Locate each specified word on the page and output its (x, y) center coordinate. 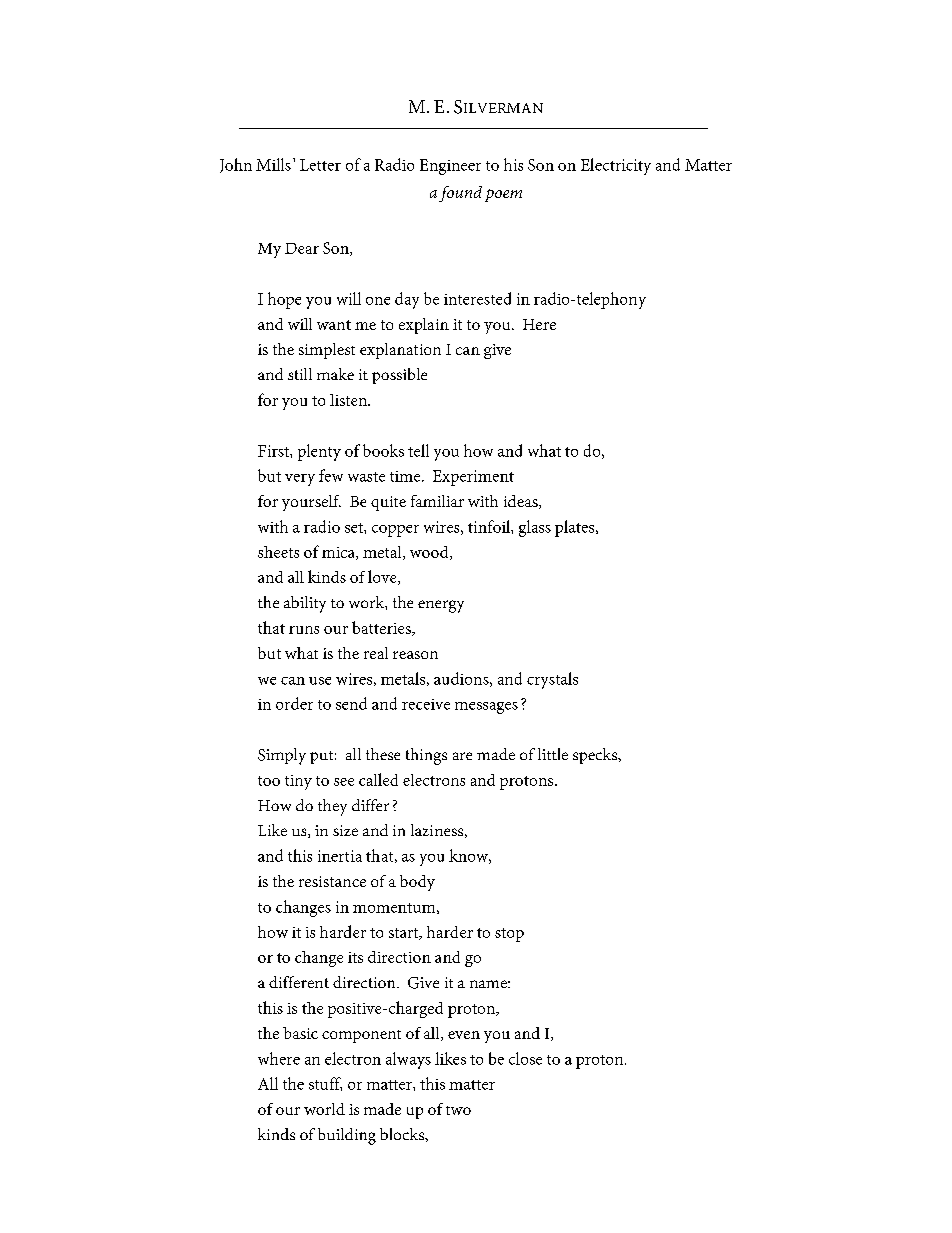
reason (415, 655)
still (300, 374)
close (525, 1058)
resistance (332, 881)
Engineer (450, 167)
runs (304, 630)
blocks (403, 1134)
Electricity (616, 166)
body (417, 883)
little (553, 754)
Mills (273, 164)
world (324, 1109)
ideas (522, 502)
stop (509, 935)
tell (418, 450)
